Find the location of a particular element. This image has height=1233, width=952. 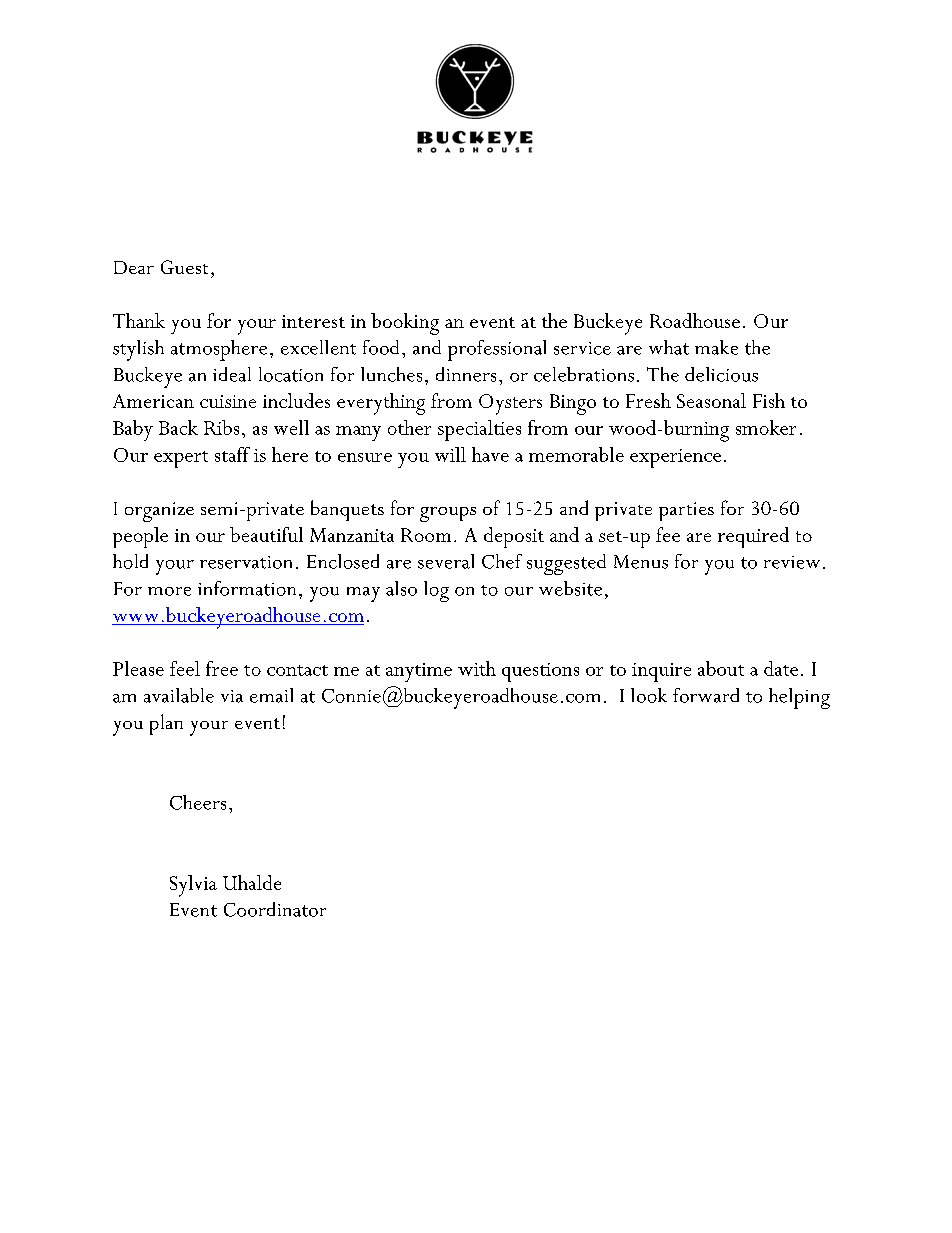

Coordinator is located at coordinates (275, 909).
